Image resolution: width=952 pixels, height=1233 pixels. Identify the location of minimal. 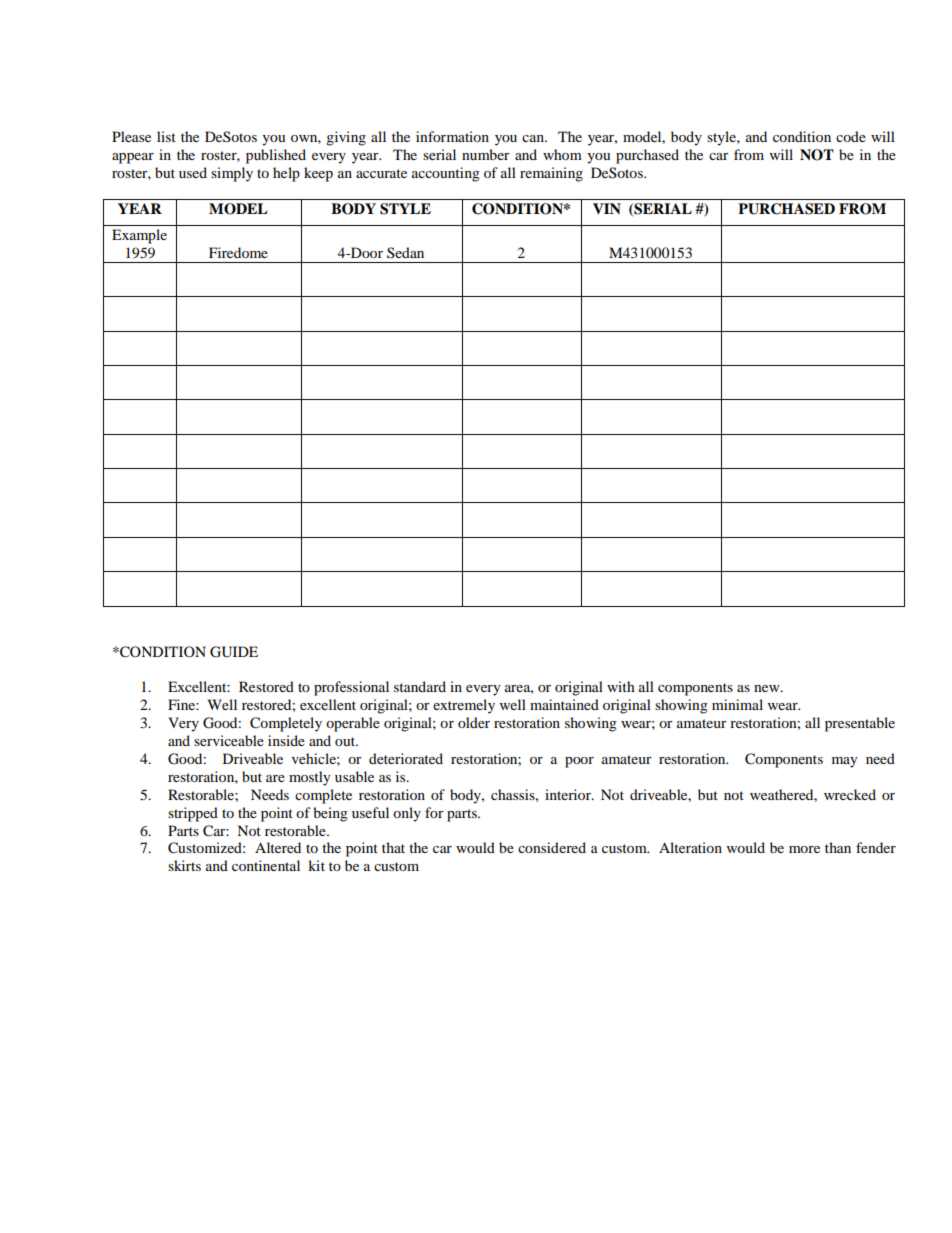
(737, 704).
